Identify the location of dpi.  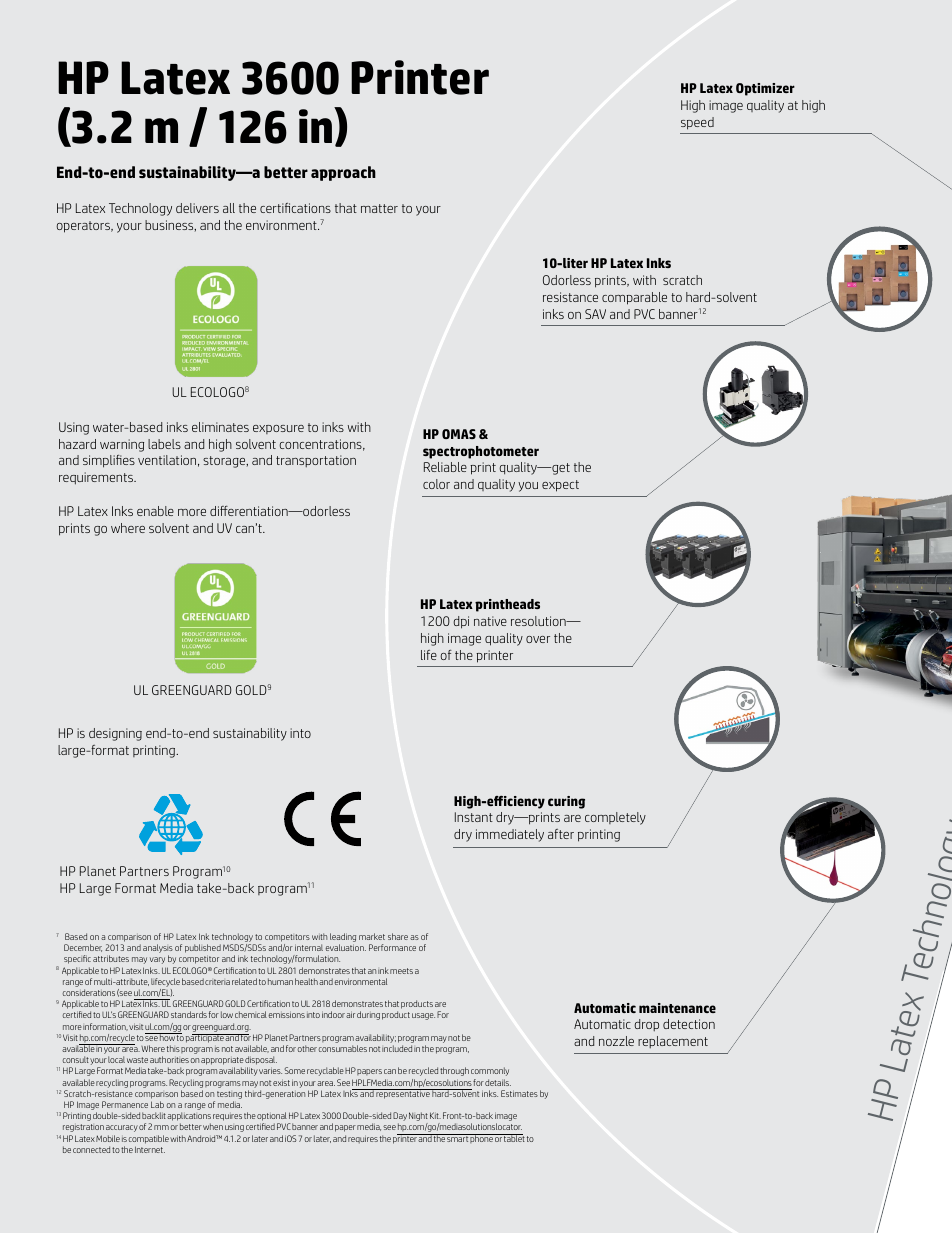
(461, 622).
